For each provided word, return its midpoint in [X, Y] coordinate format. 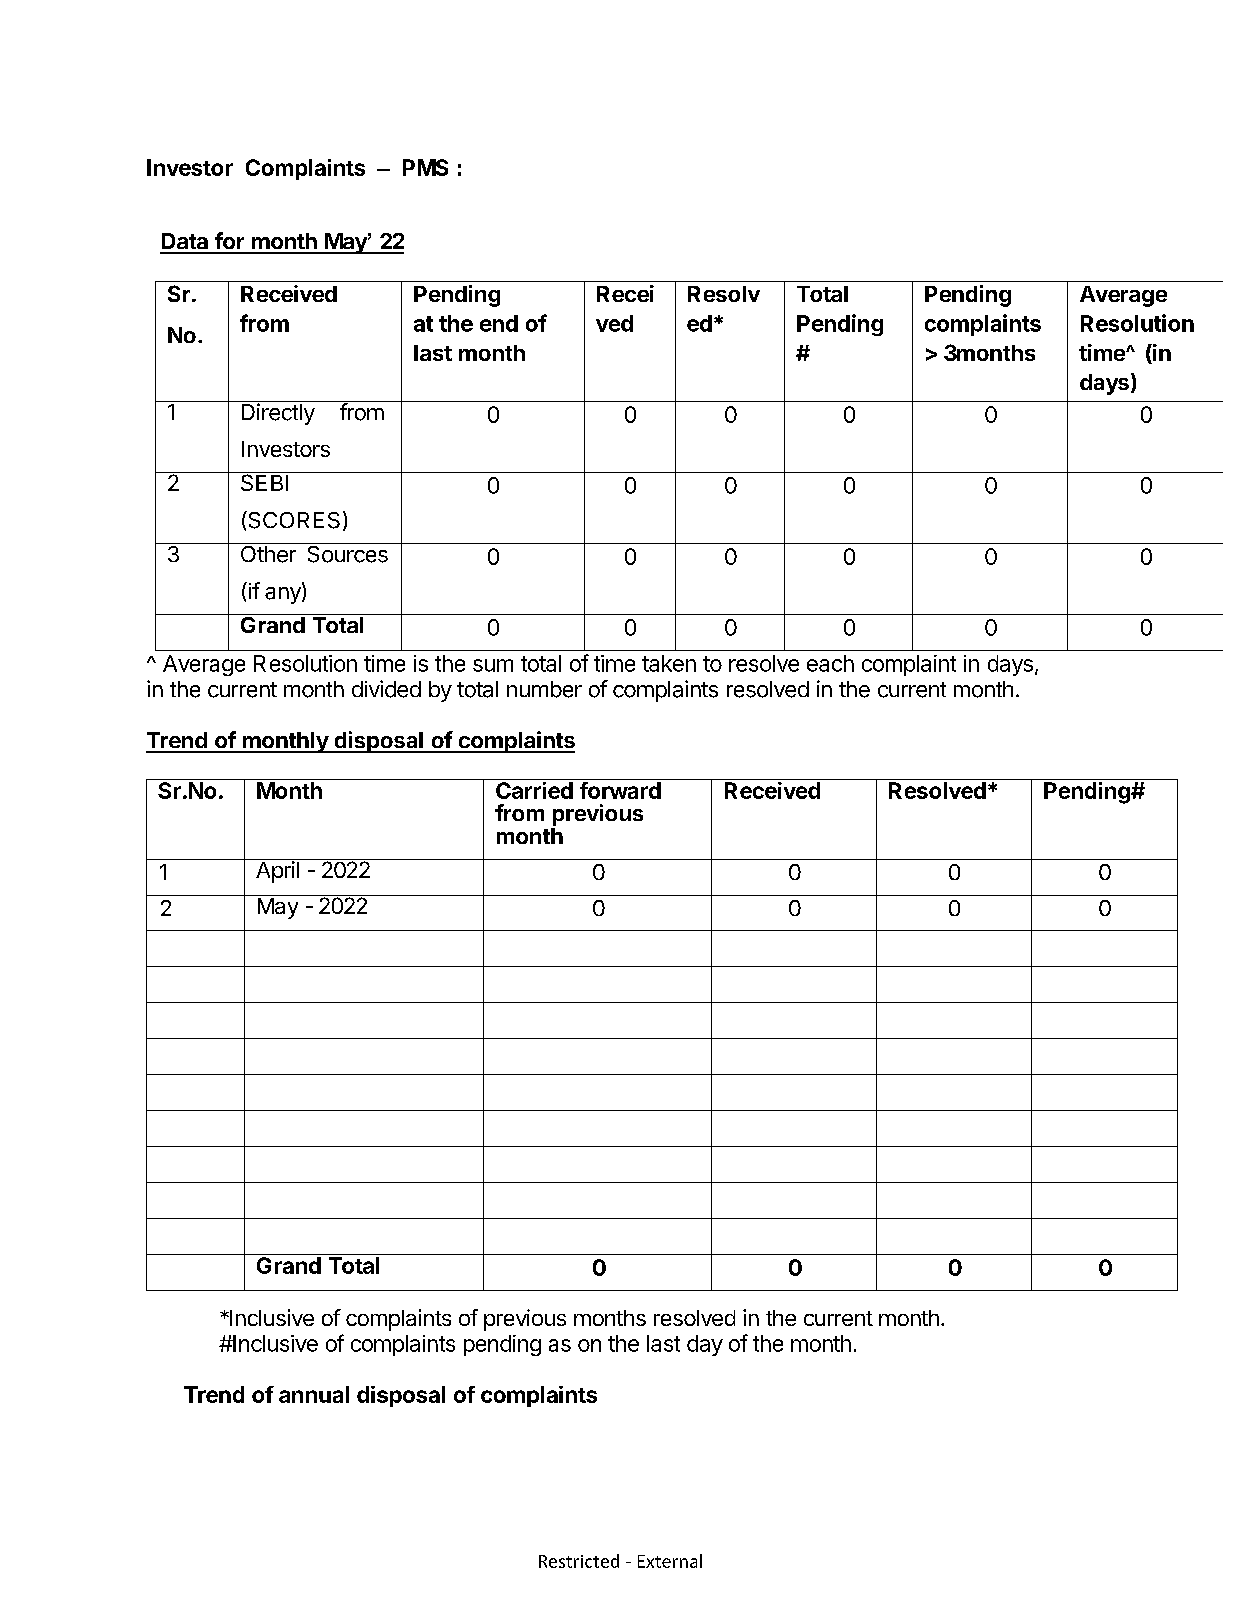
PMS [425, 167]
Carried [534, 790]
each [830, 663]
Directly [278, 414]
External [670, 1561]
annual [314, 1394]
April [277, 872]
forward [620, 790]
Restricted [579, 1561]
